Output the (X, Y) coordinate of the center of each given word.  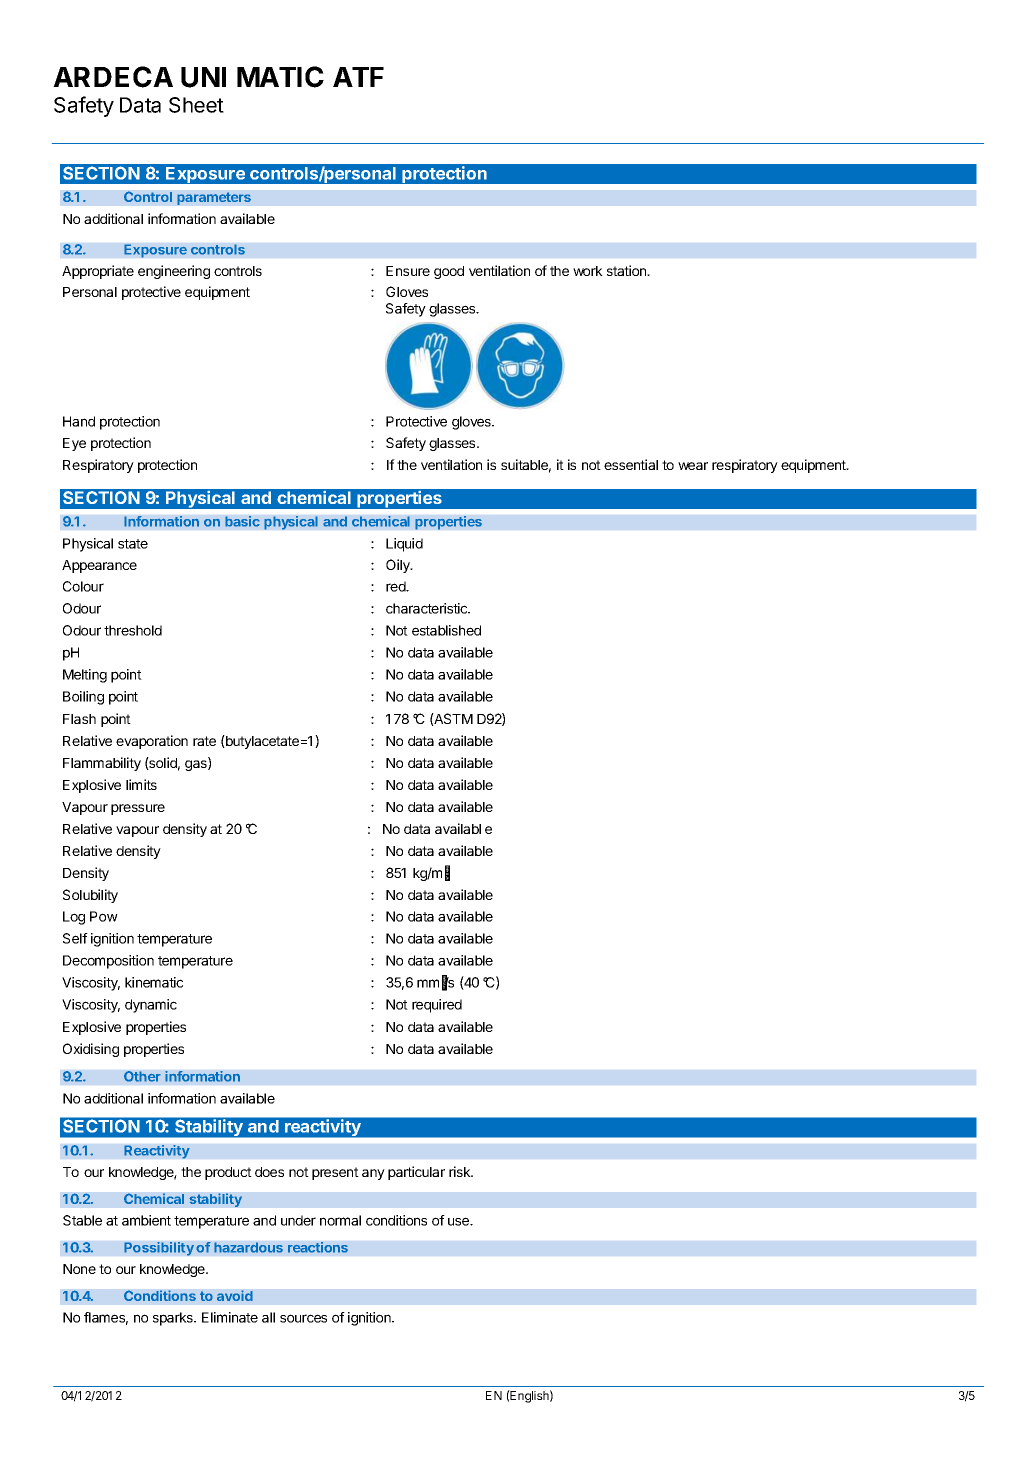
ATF (358, 77)
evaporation (152, 742)
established (446, 630)
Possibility (159, 1249)
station (628, 270)
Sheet (196, 105)
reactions (318, 1247)
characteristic (428, 608)
